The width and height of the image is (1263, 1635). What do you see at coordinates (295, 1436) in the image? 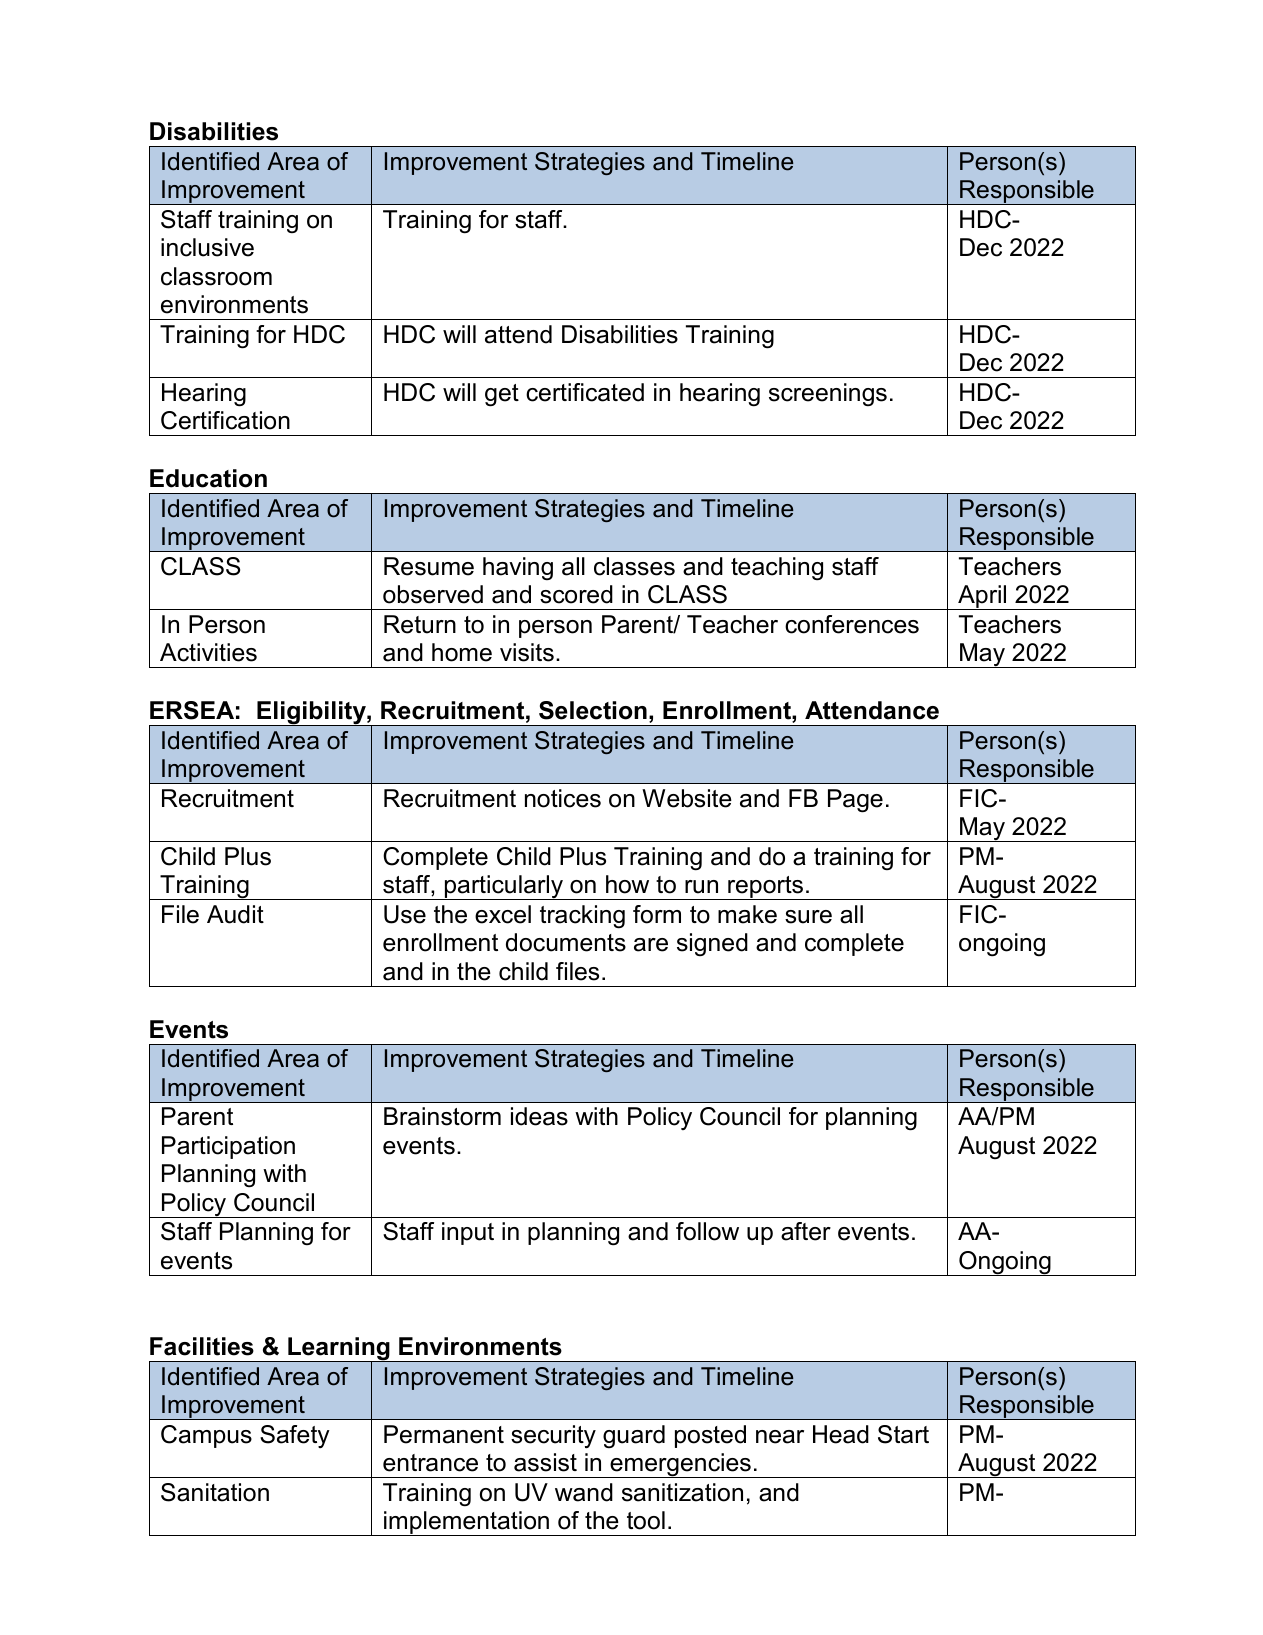
I see `Safety` at bounding box center [295, 1436].
